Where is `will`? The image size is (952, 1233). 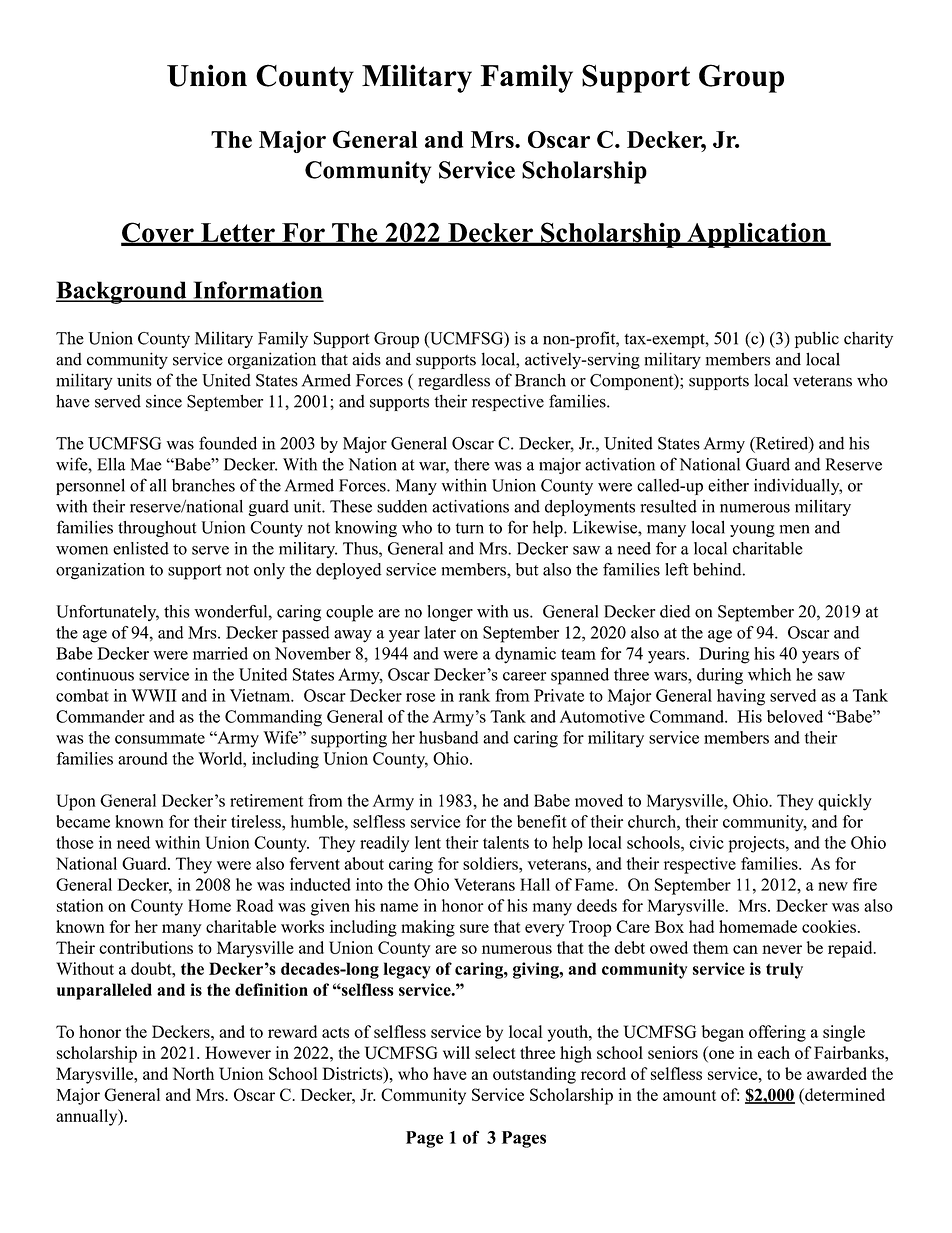
will is located at coordinates (456, 1052).
